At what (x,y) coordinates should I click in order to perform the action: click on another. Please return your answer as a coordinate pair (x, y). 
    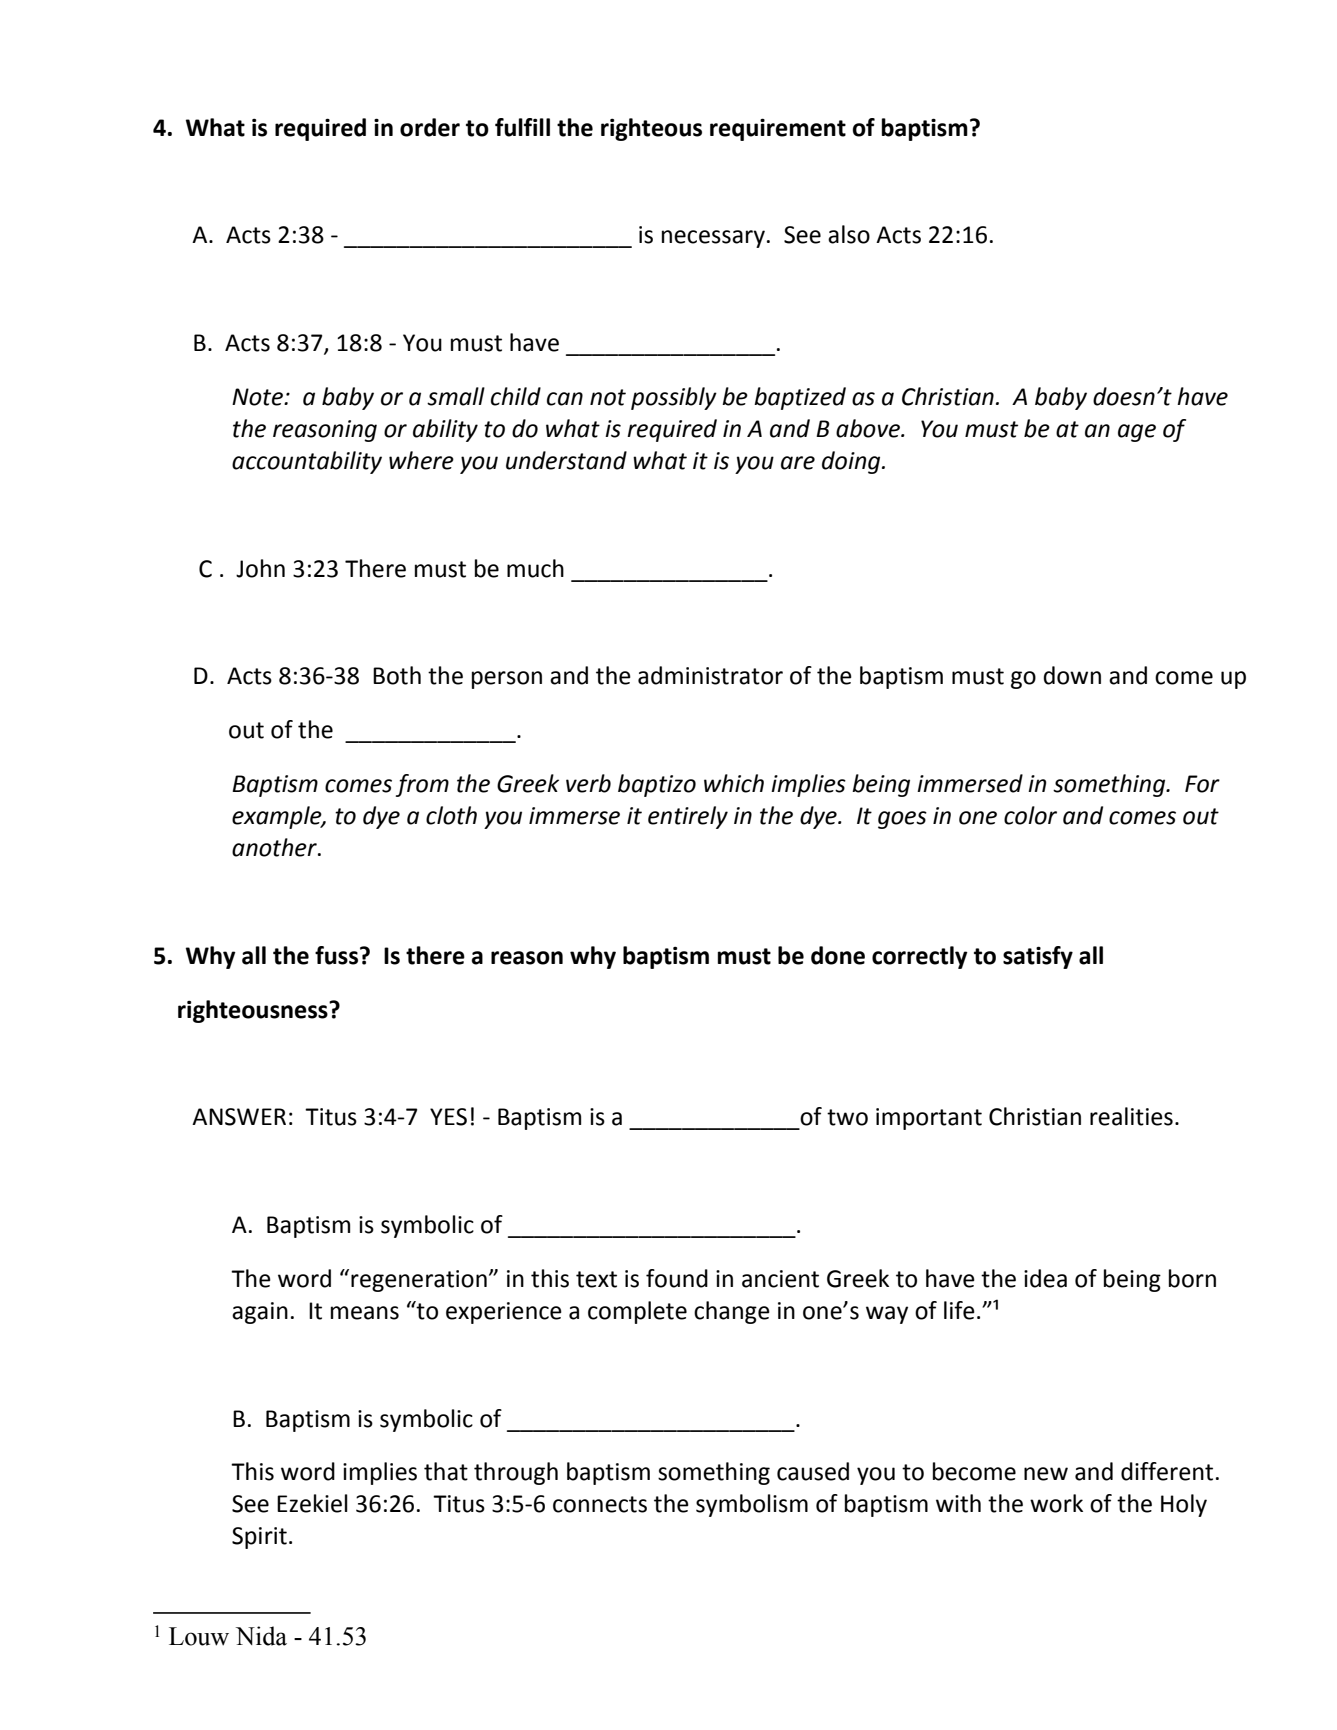
    Looking at the image, I should click on (275, 847).
